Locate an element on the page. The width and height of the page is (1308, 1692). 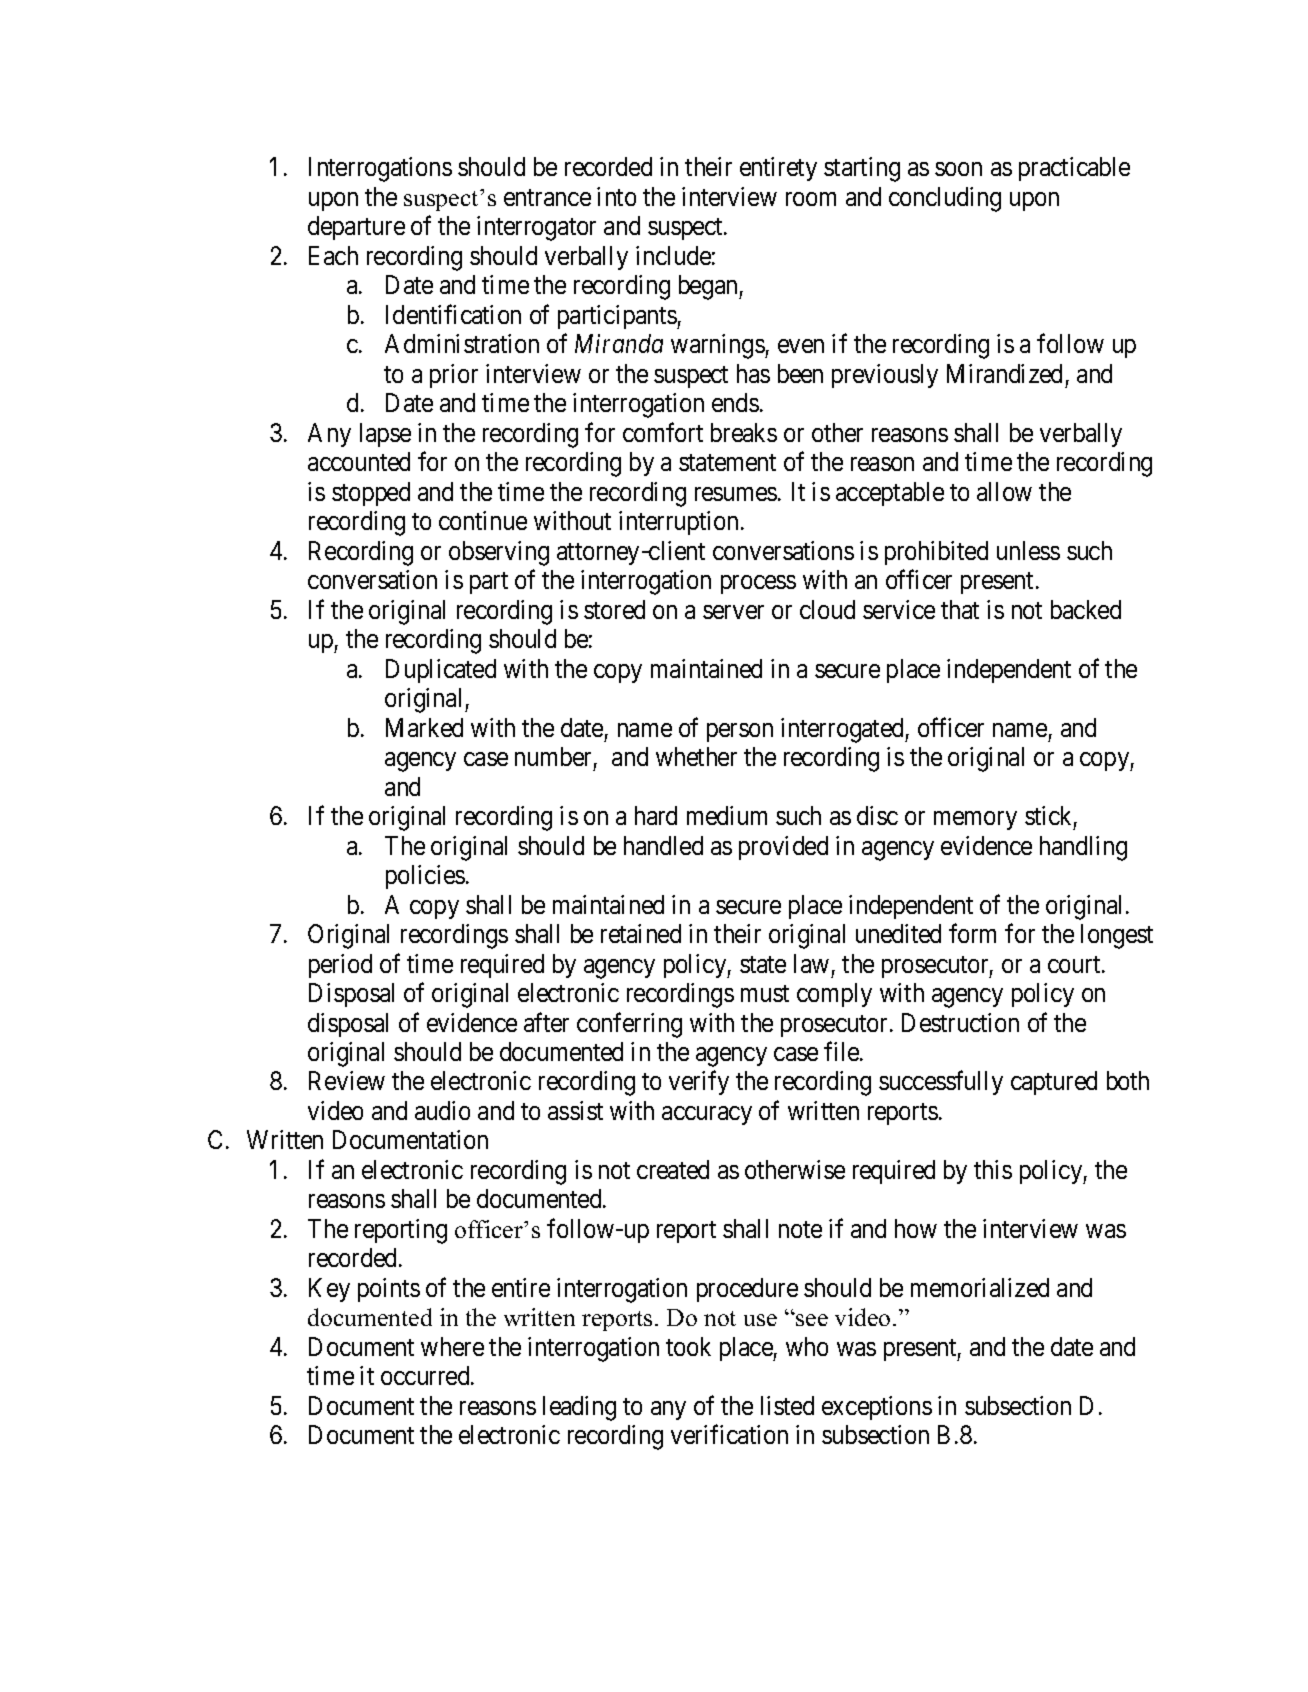
Marked is located at coordinates (424, 727).
